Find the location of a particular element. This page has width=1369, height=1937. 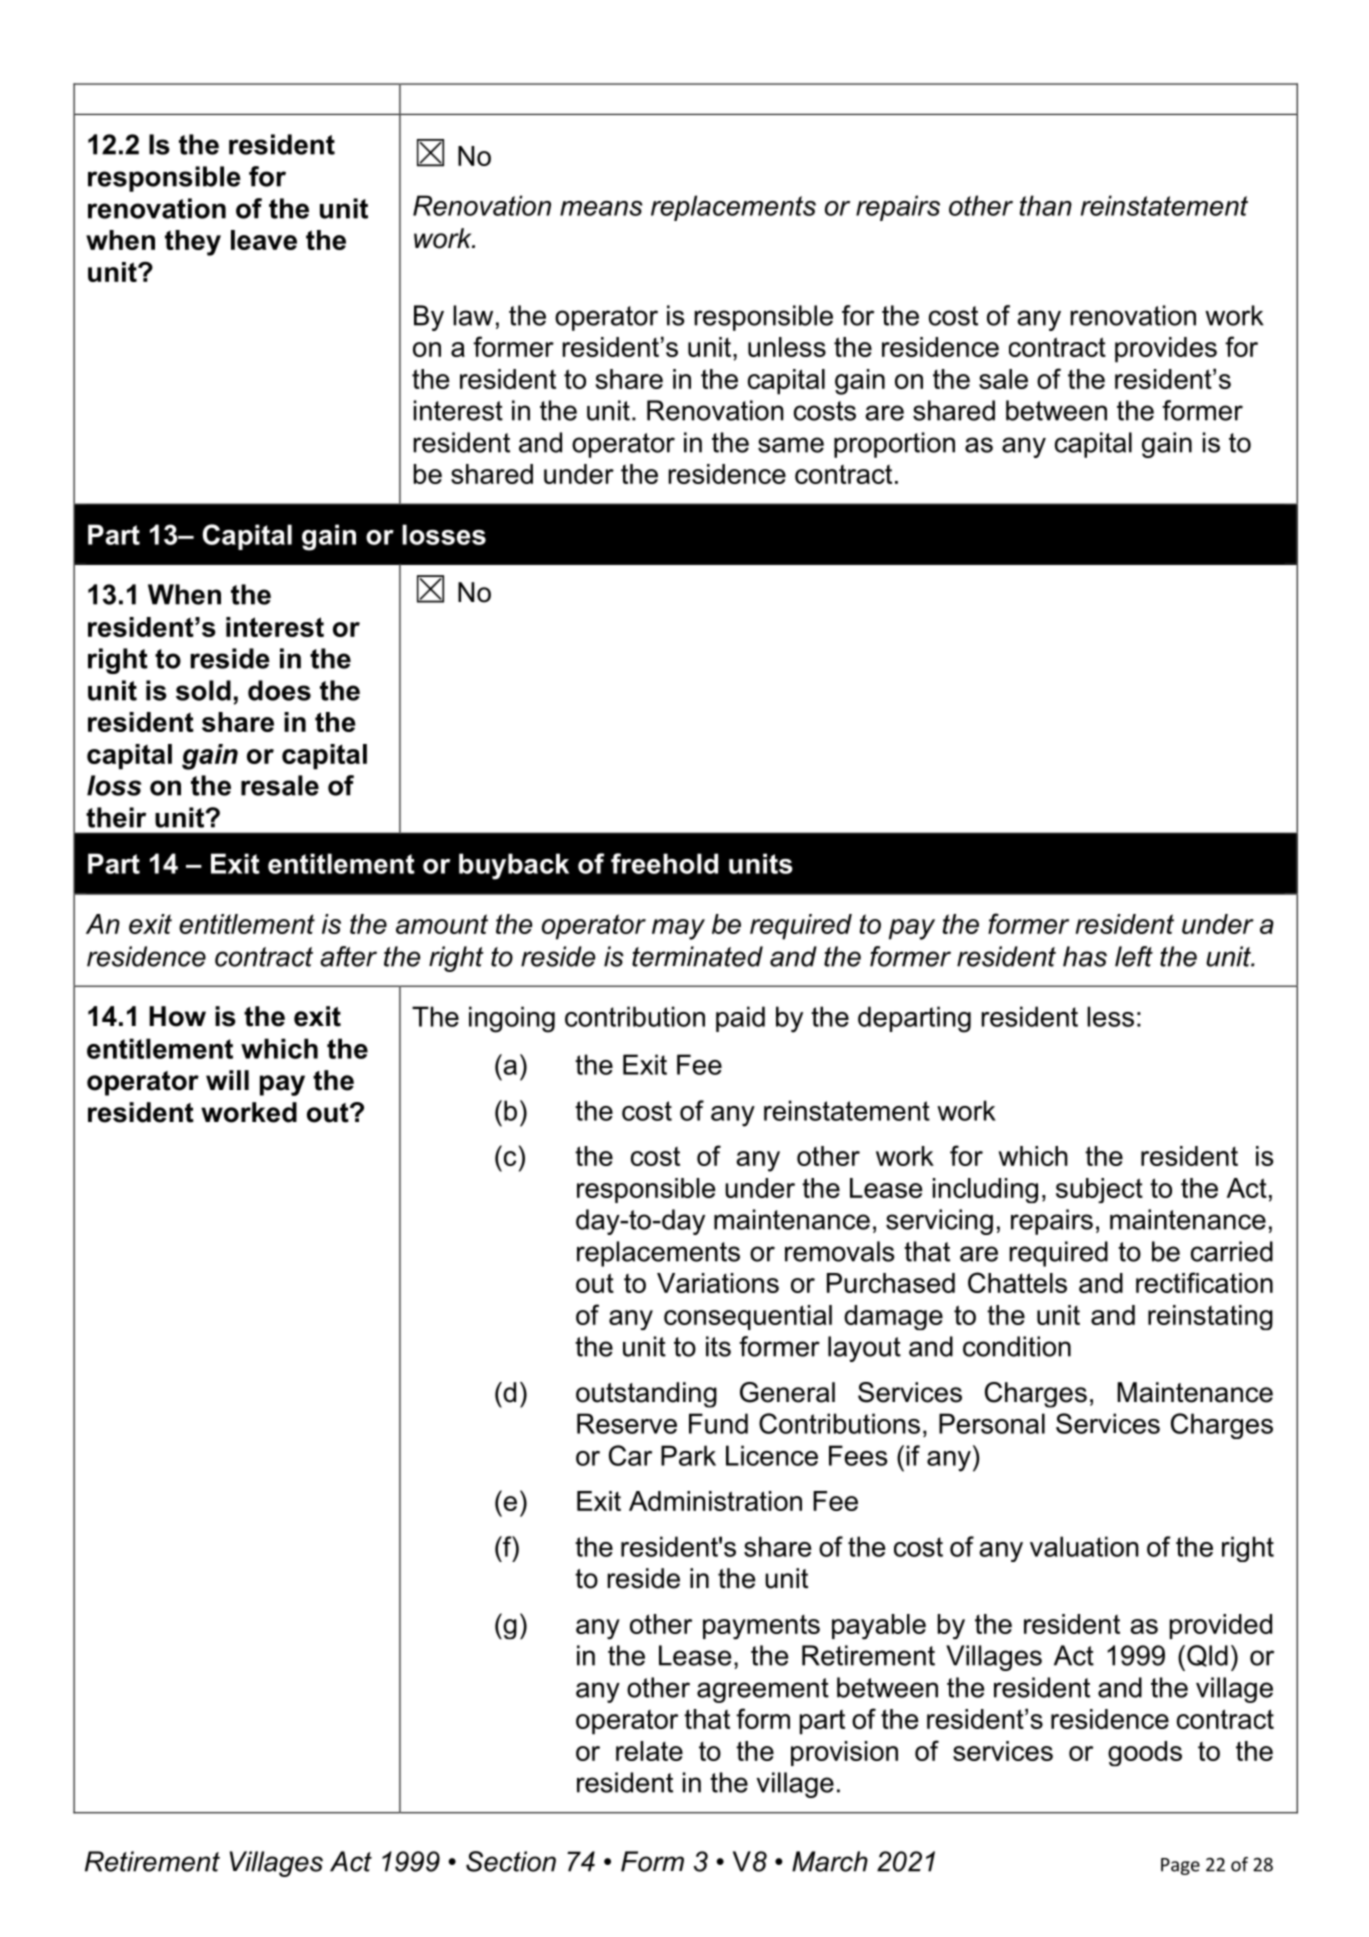

than is located at coordinates (1046, 205).
